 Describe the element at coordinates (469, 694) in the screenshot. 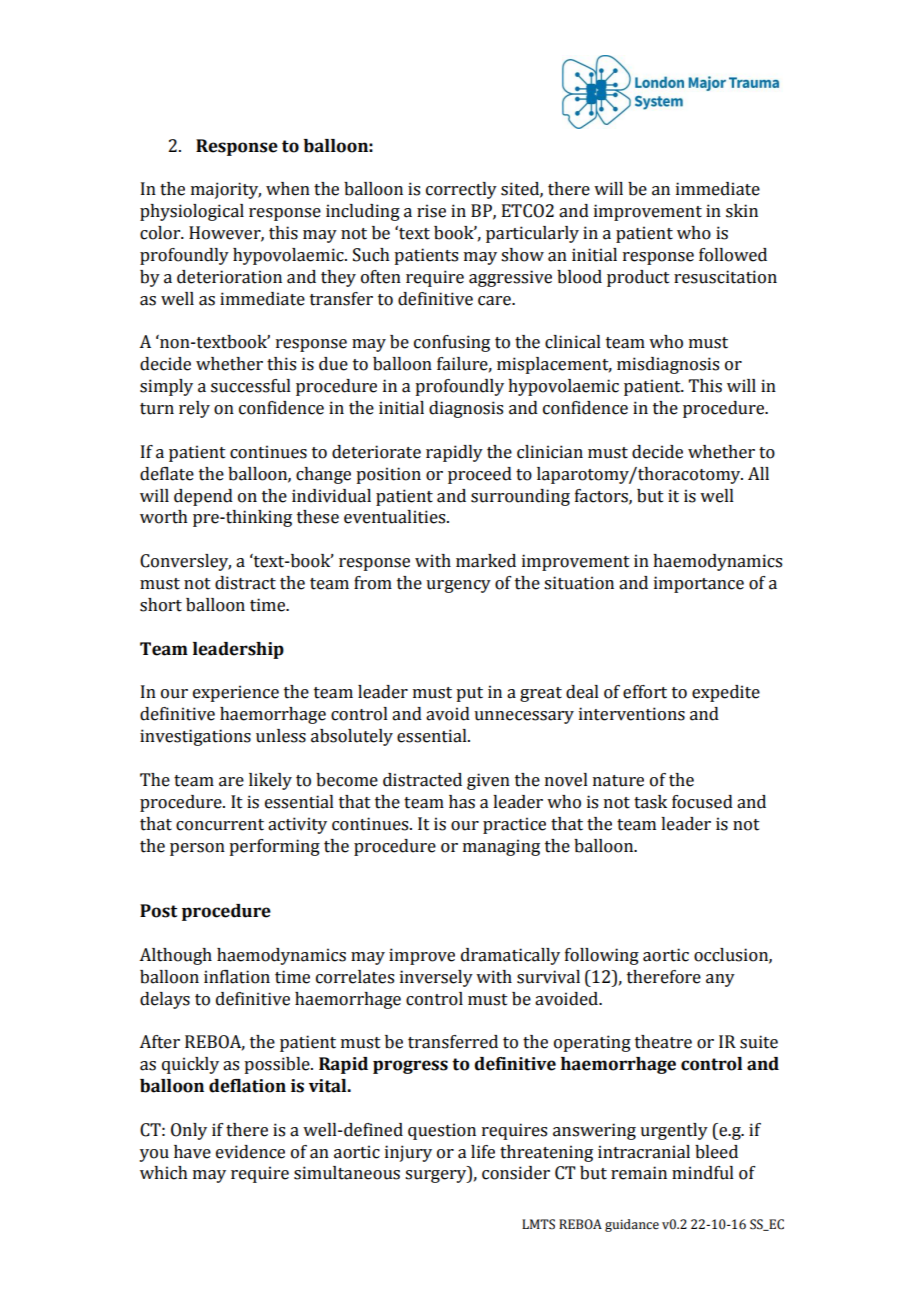

I see `put` at that location.
